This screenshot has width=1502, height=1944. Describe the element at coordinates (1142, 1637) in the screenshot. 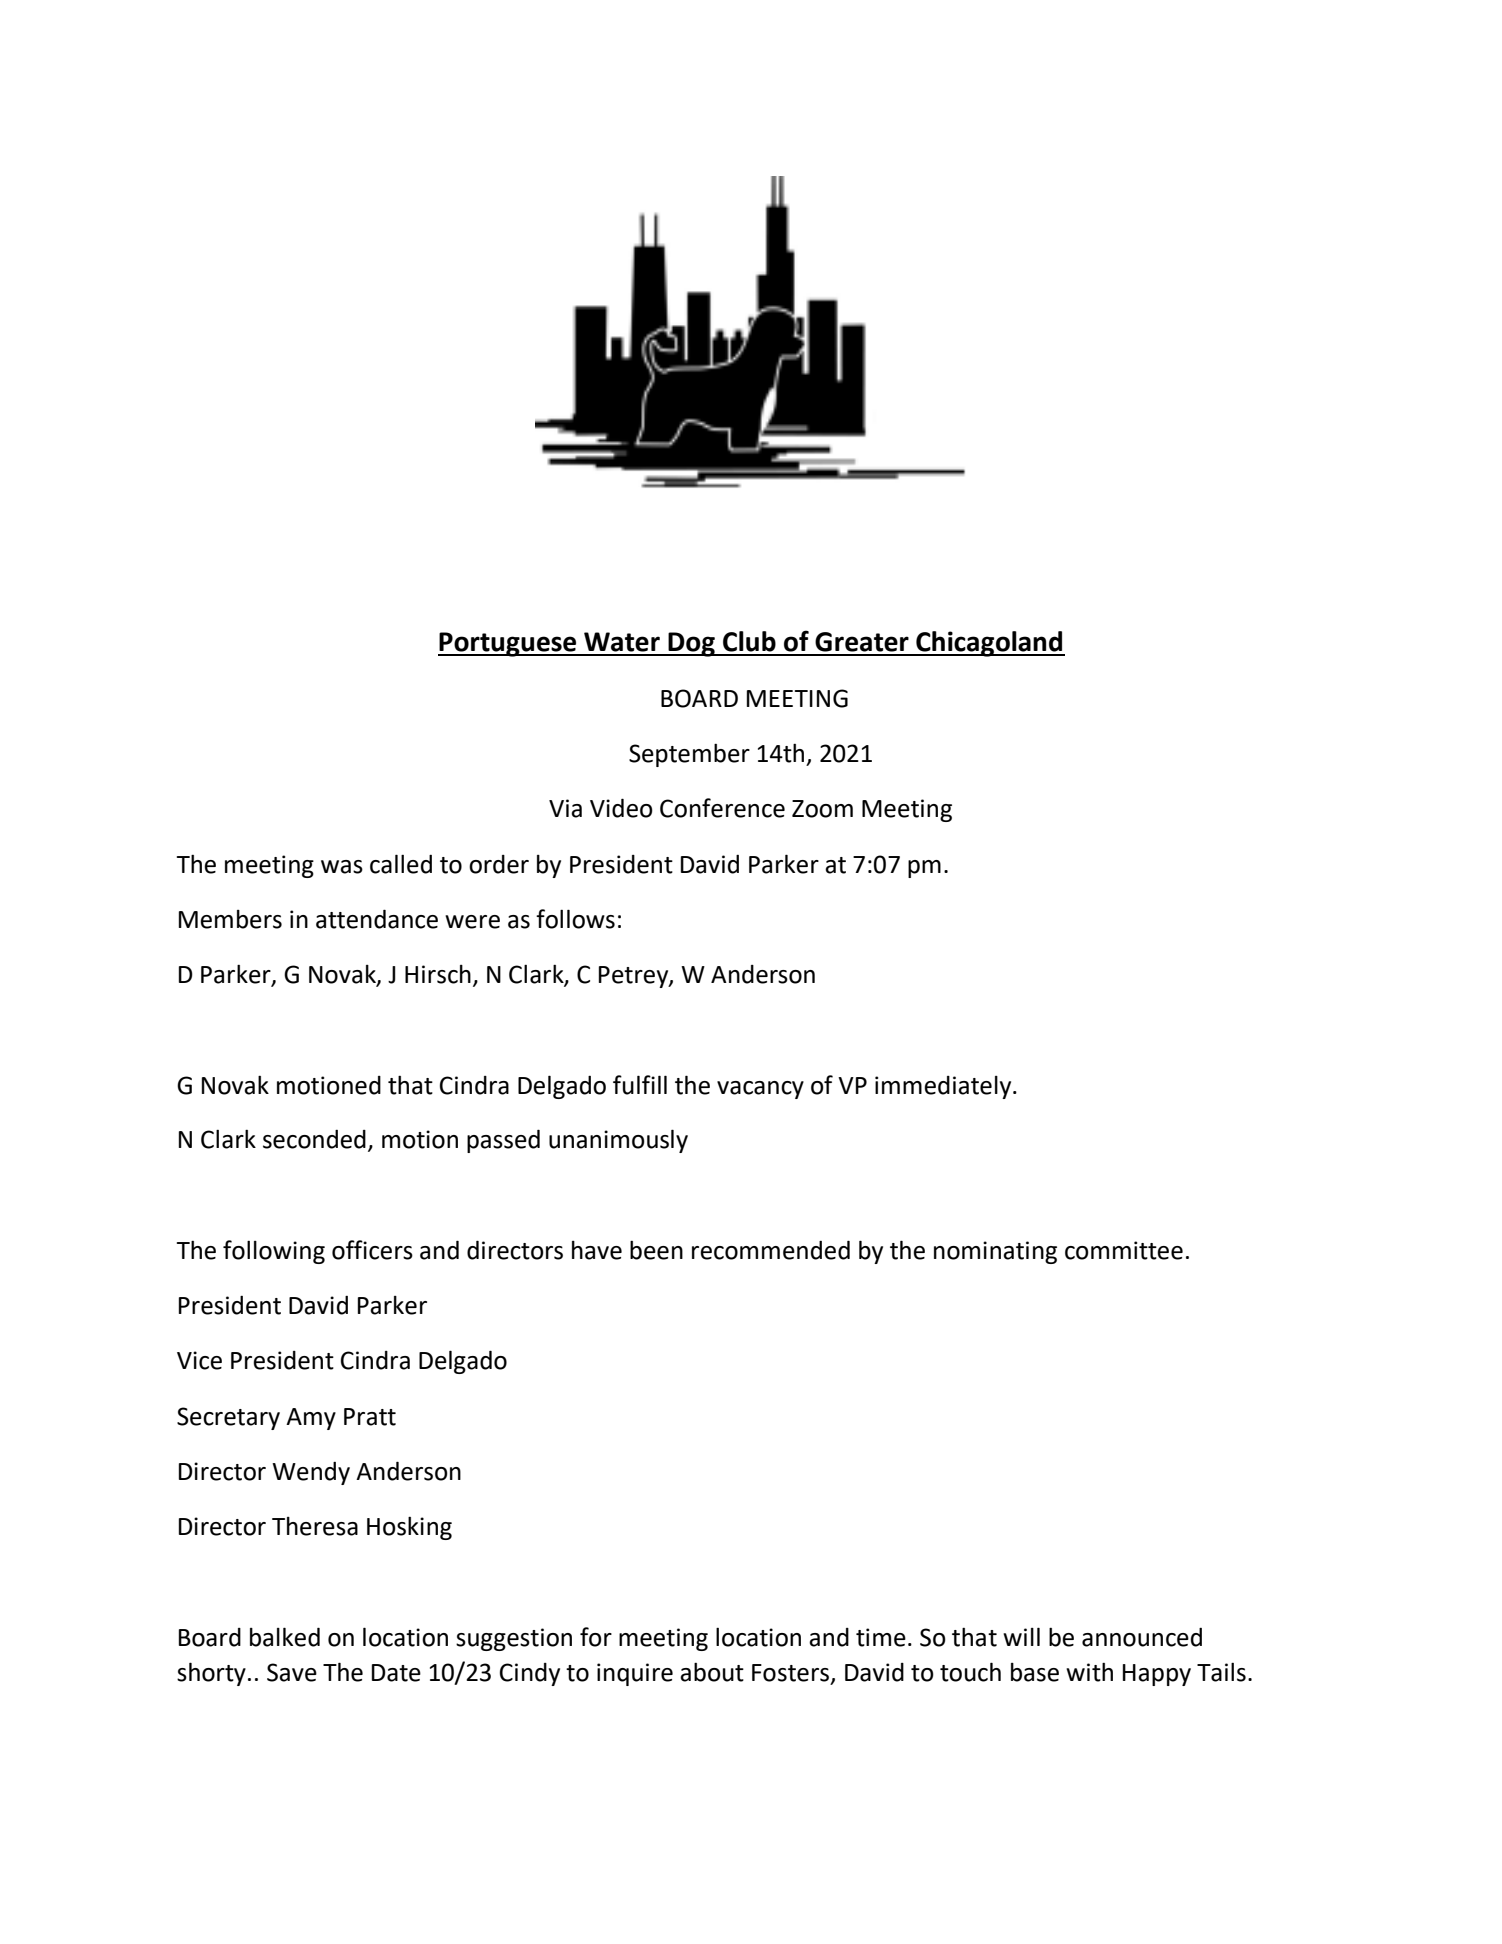

I see `announced` at that location.
